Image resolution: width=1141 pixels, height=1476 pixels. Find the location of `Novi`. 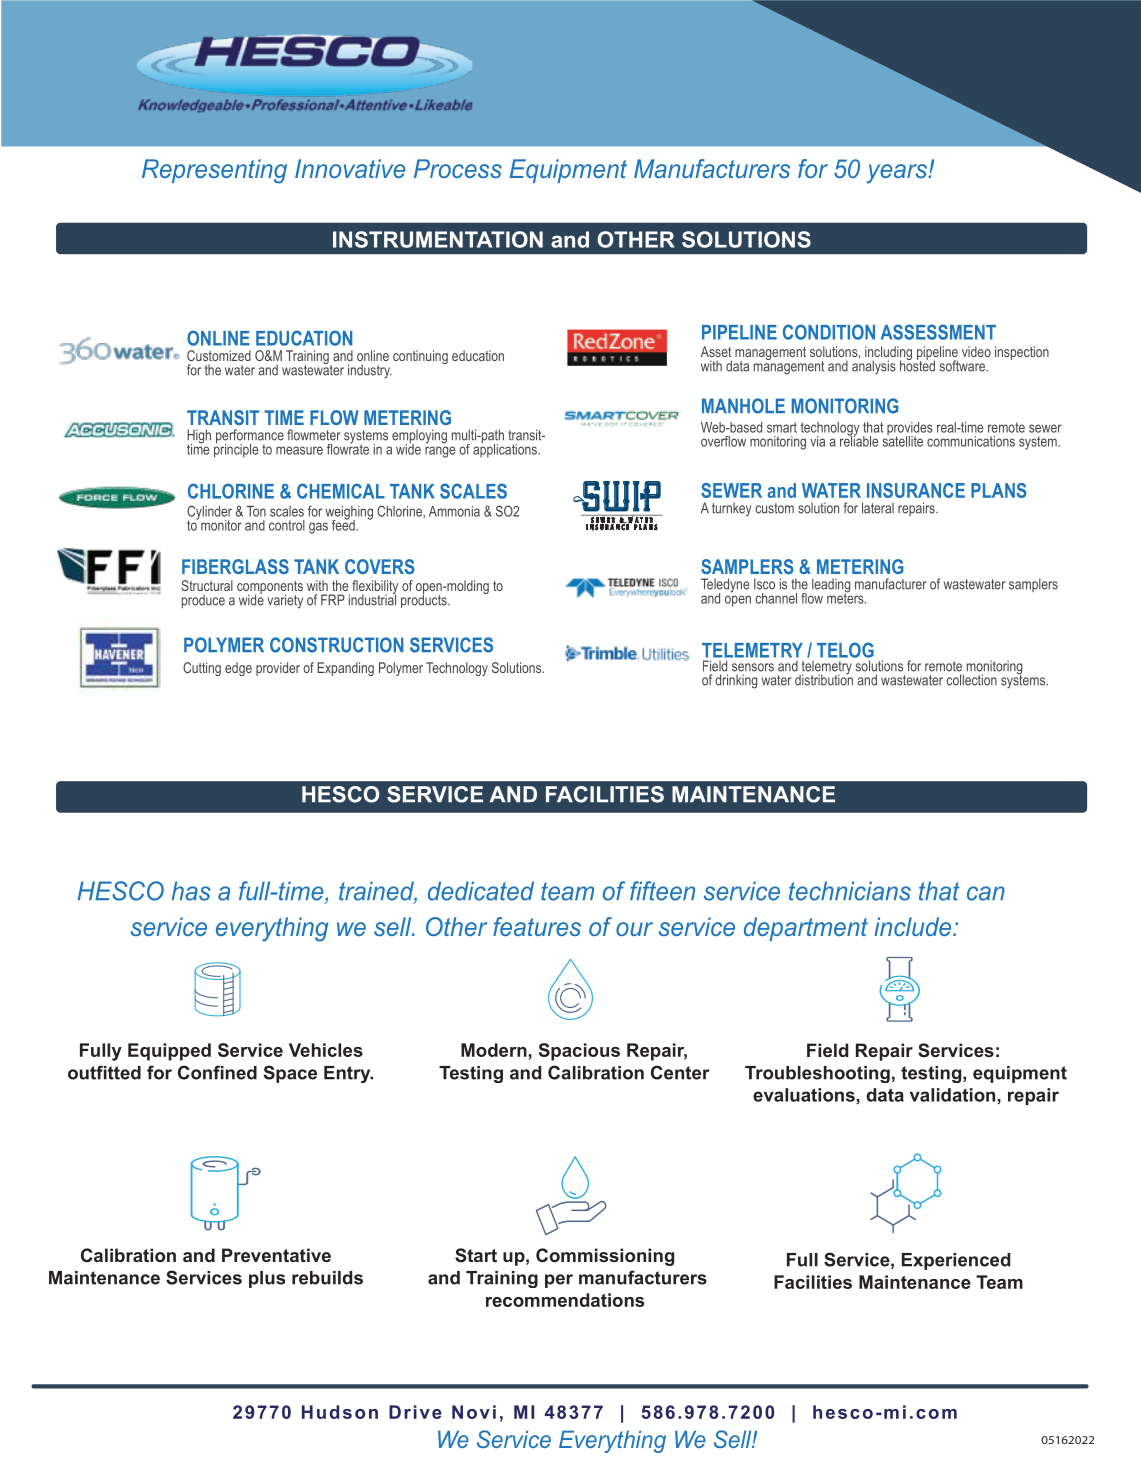

Novi is located at coordinates (474, 1412).
